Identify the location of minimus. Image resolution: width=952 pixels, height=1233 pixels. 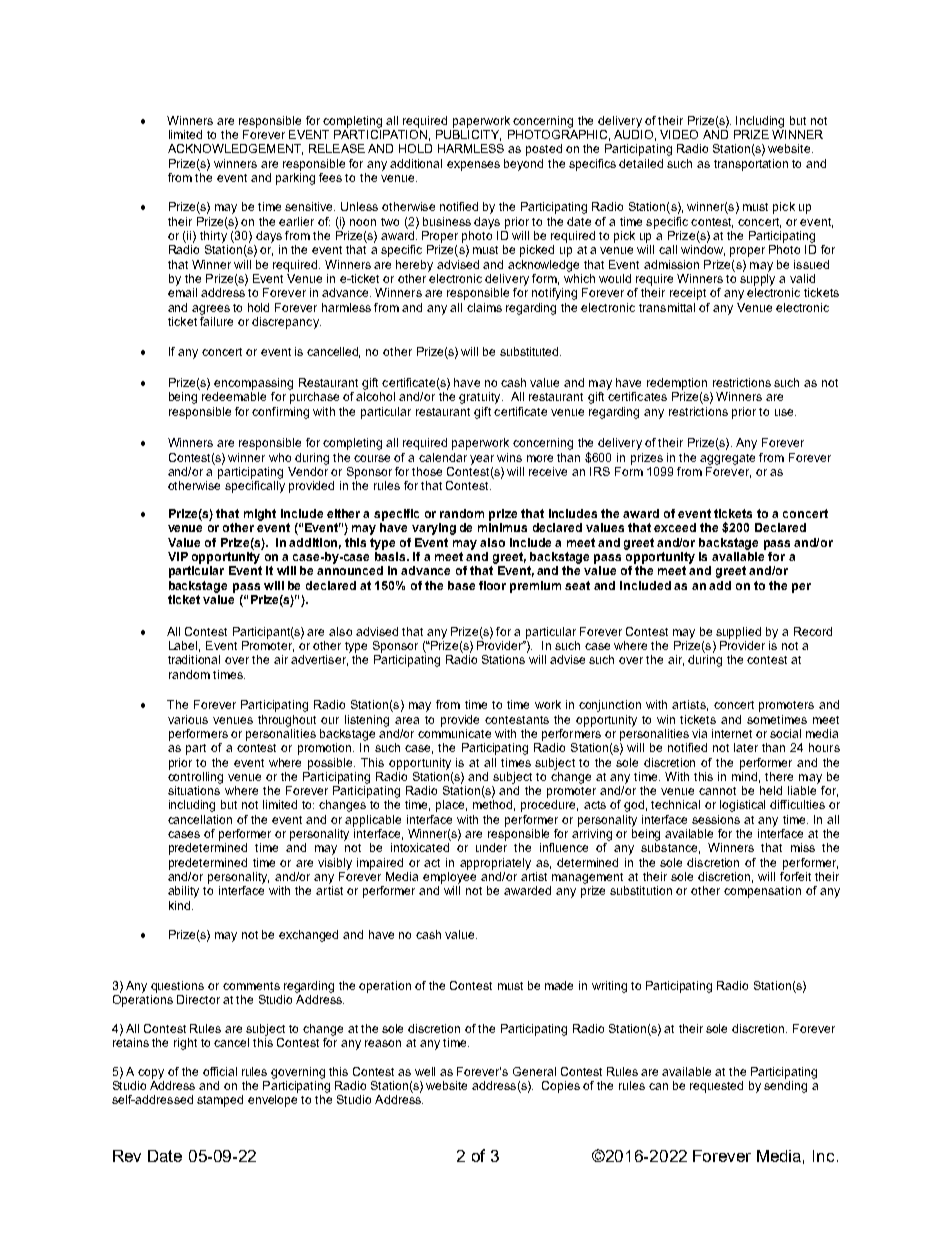
(502, 527).
